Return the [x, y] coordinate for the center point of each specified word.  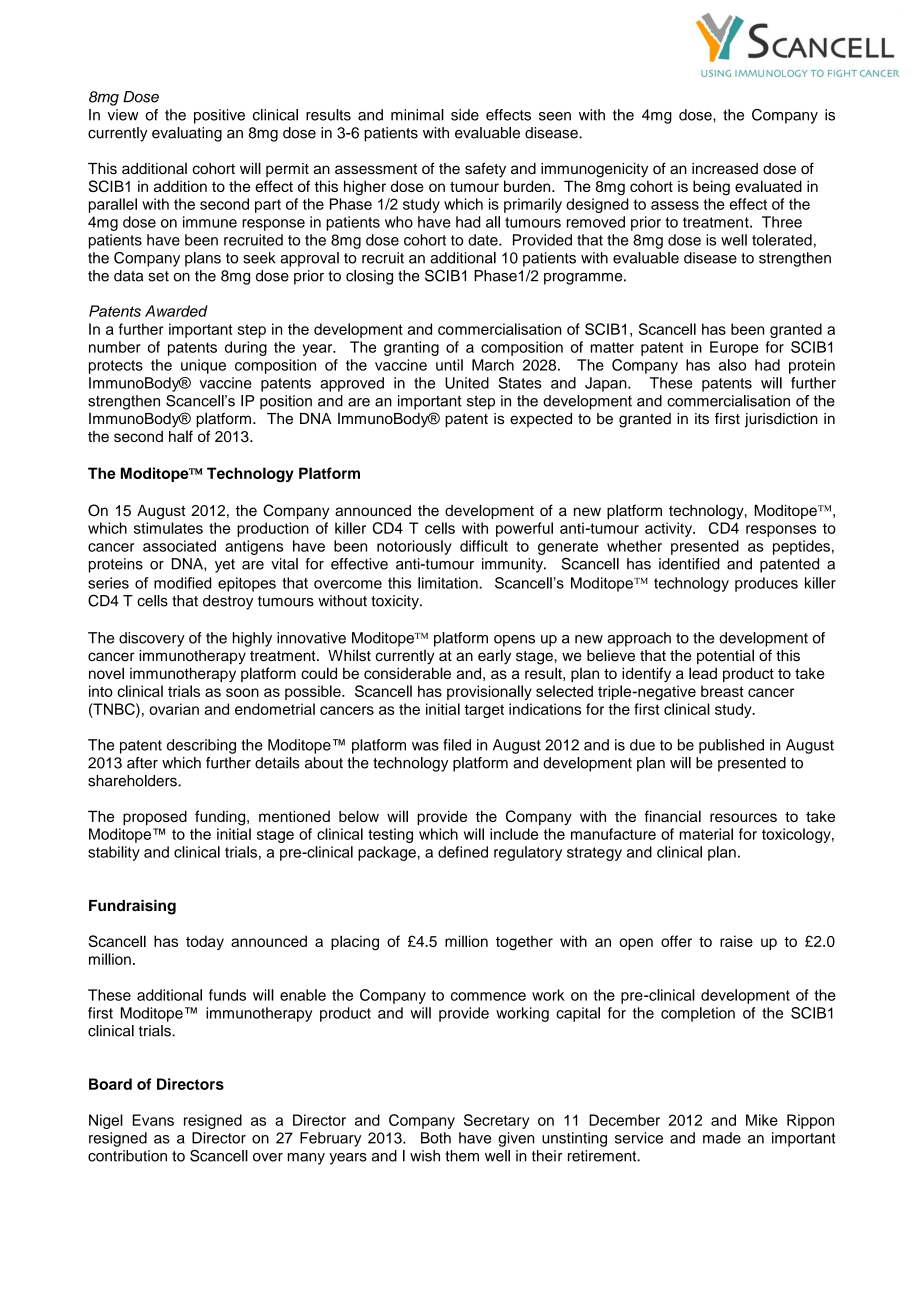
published [731, 746]
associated [179, 546]
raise [736, 941]
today [205, 942]
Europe [734, 348]
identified [689, 564]
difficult [484, 546]
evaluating [187, 134]
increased [725, 169]
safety [485, 170]
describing [201, 746]
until [449, 365]
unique [203, 366]
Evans [153, 1120]
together [524, 943]
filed [457, 745]
